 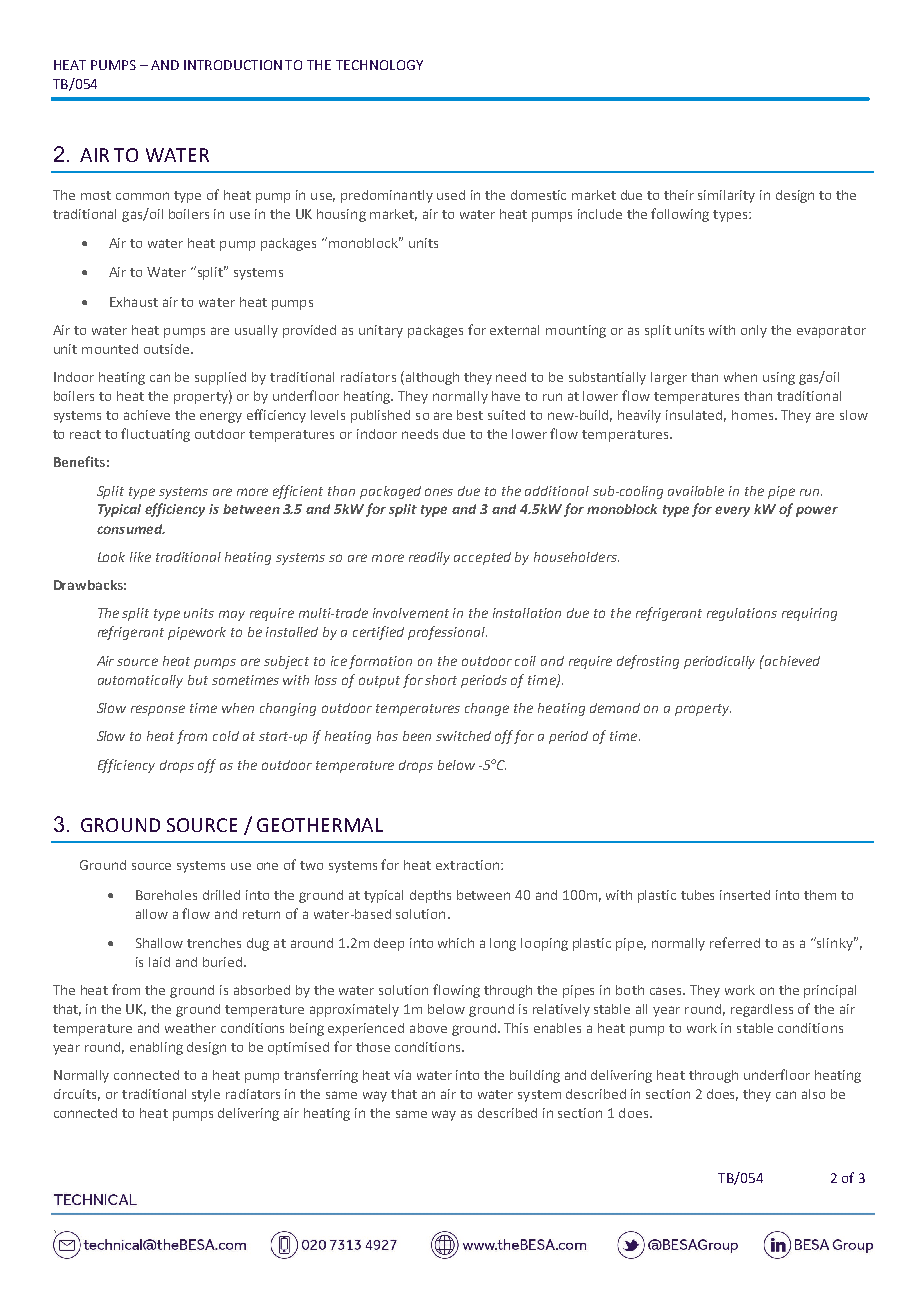 What do you see at coordinates (166, 895) in the screenshot?
I see `Boreholes` at bounding box center [166, 895].
